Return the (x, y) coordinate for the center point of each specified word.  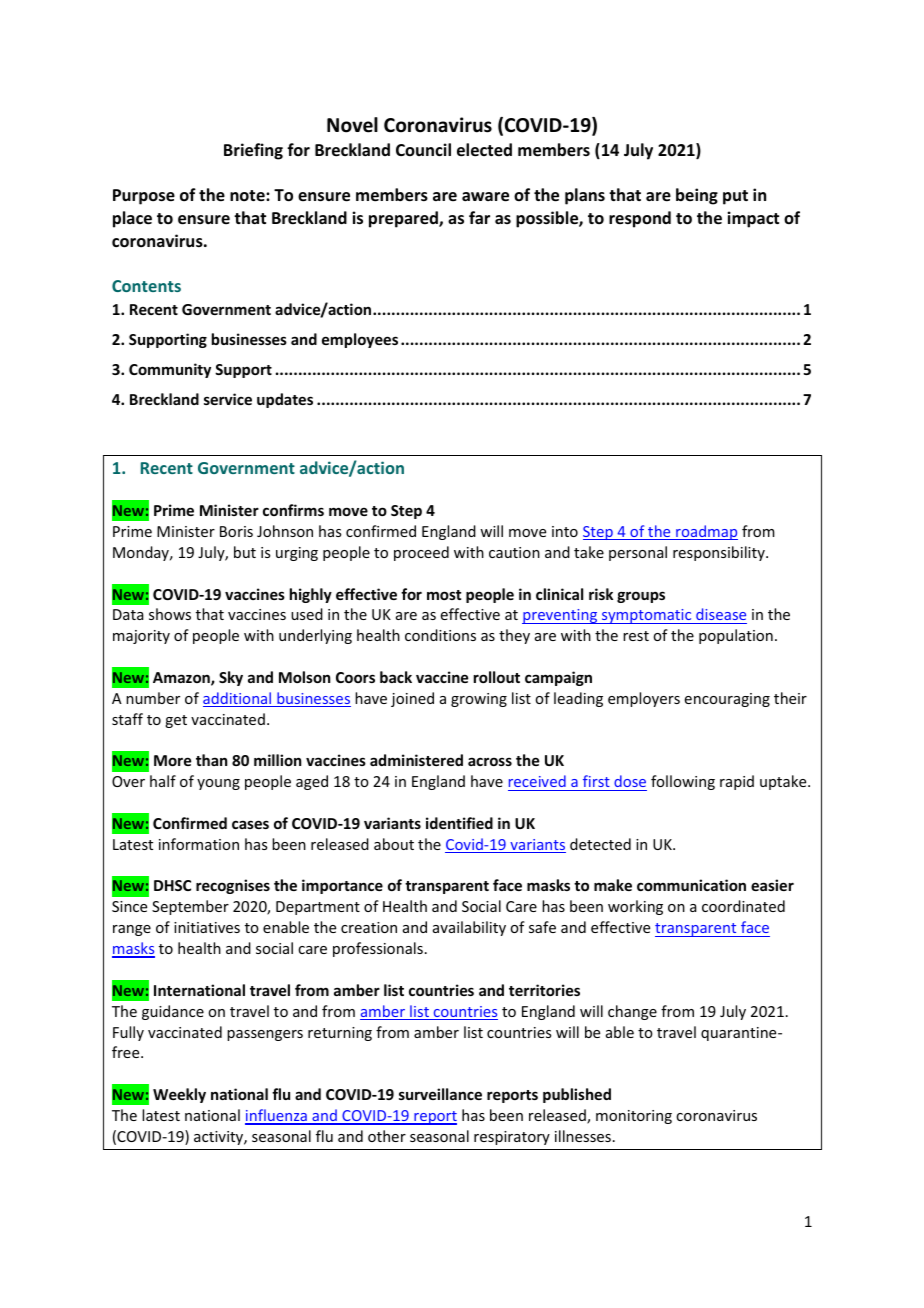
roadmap (706, 532)
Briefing (253, 151)
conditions (440, 635)
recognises (233, 886)
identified (459, 823)
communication (691, 885)
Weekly (179, 1095)
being (697, 196)
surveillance (440, 1094)
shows (170, 614)
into (565, 531)
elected (484, 150)
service (228, 399)
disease (721, 614)
